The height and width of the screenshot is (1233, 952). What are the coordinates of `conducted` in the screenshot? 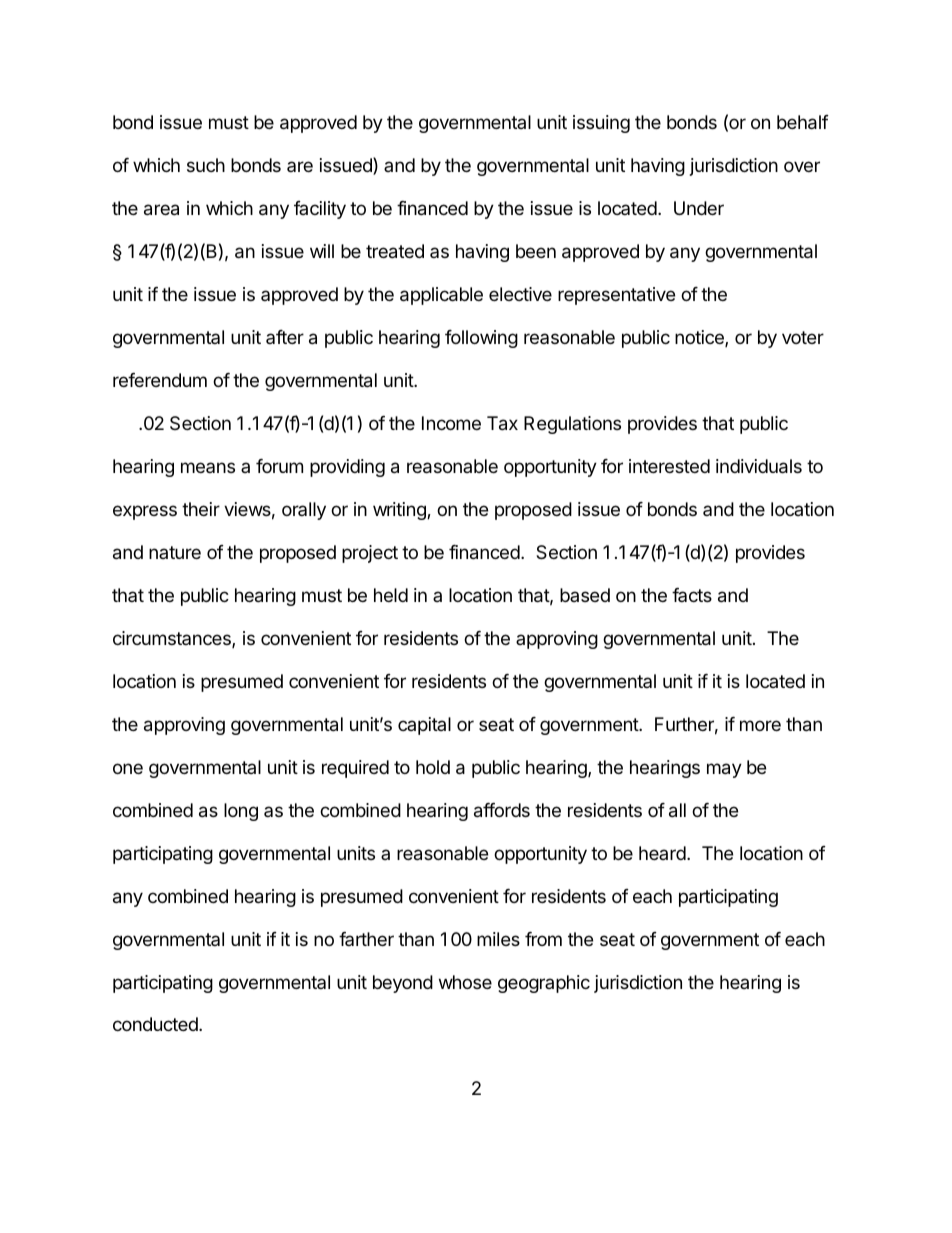 It's located at (156, 1024).
